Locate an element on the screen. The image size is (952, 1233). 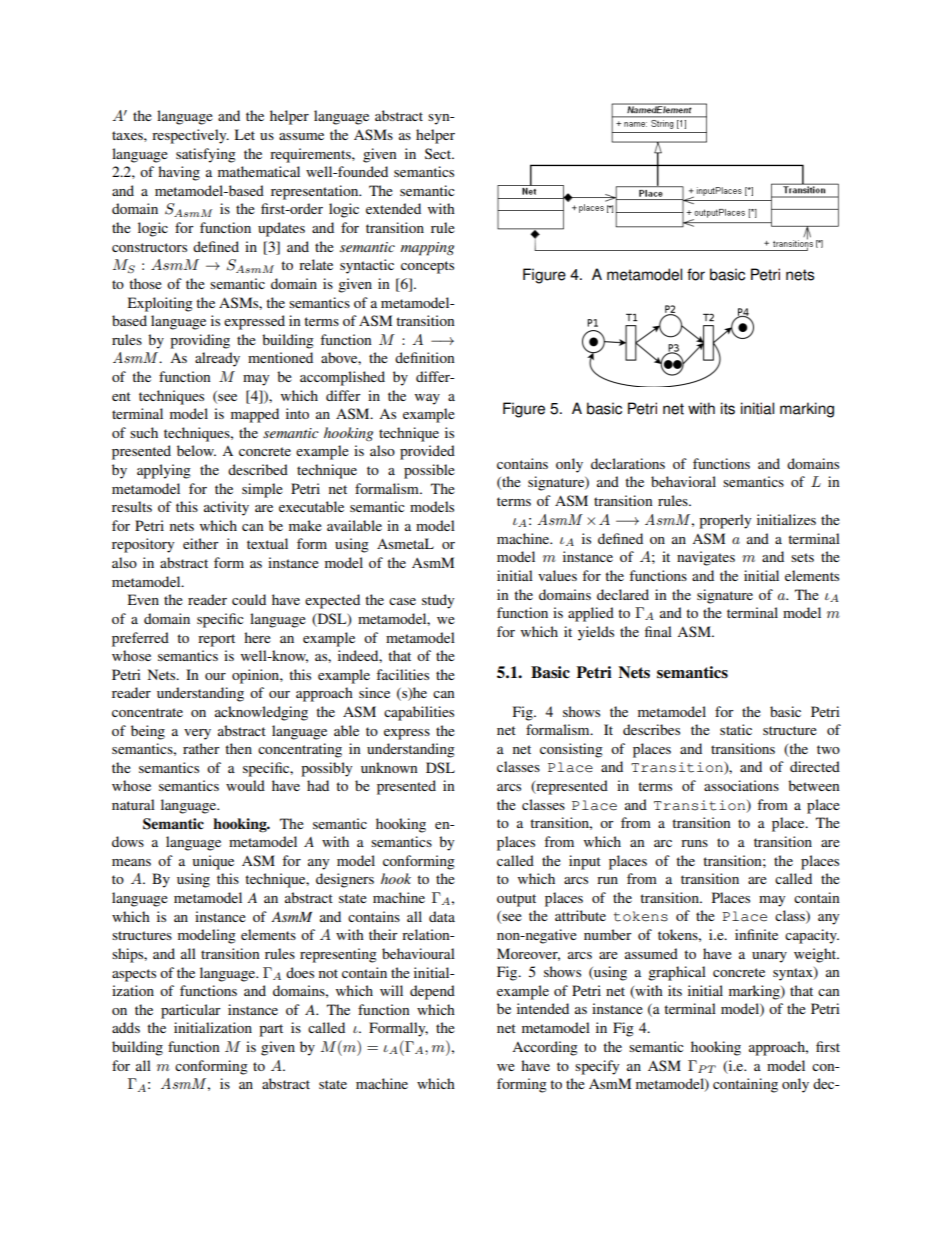
adds is located at coordinates (126, 1027).
